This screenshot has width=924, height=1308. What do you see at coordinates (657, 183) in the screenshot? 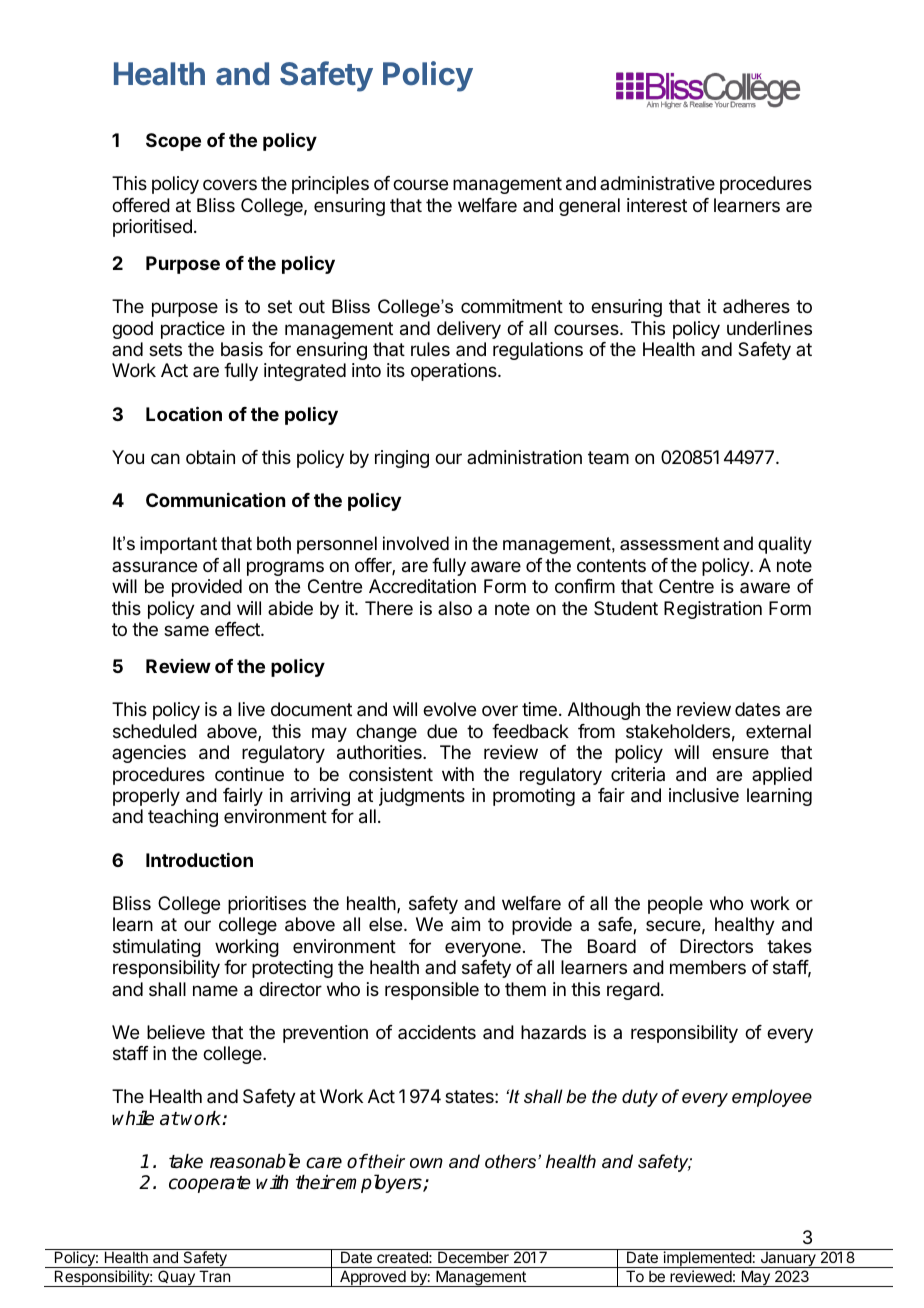
I see `administrative` at bounding box center [657, 183].
